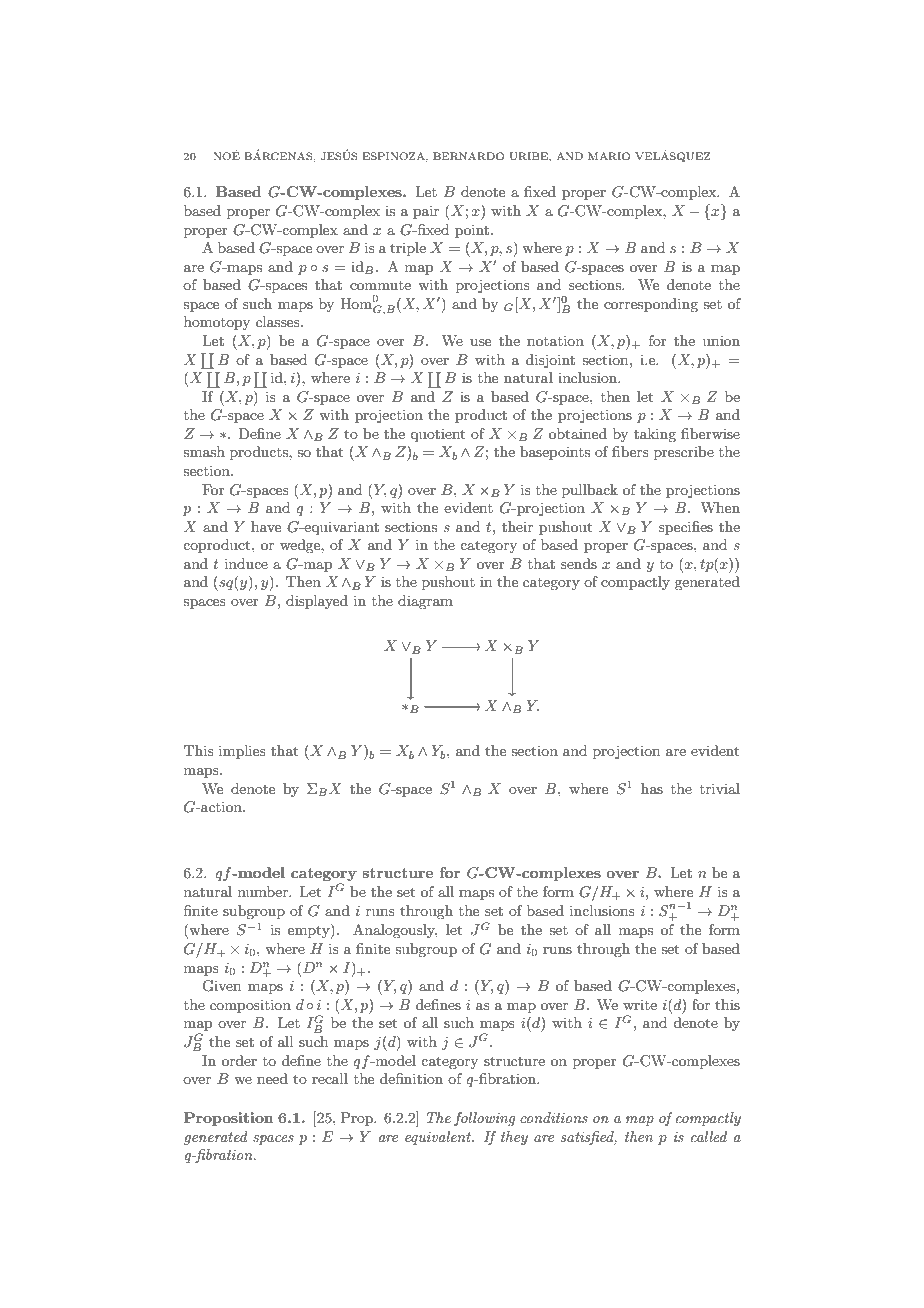 This document has height=1308, width=924. I want to click on following, so click(484, 1119).
